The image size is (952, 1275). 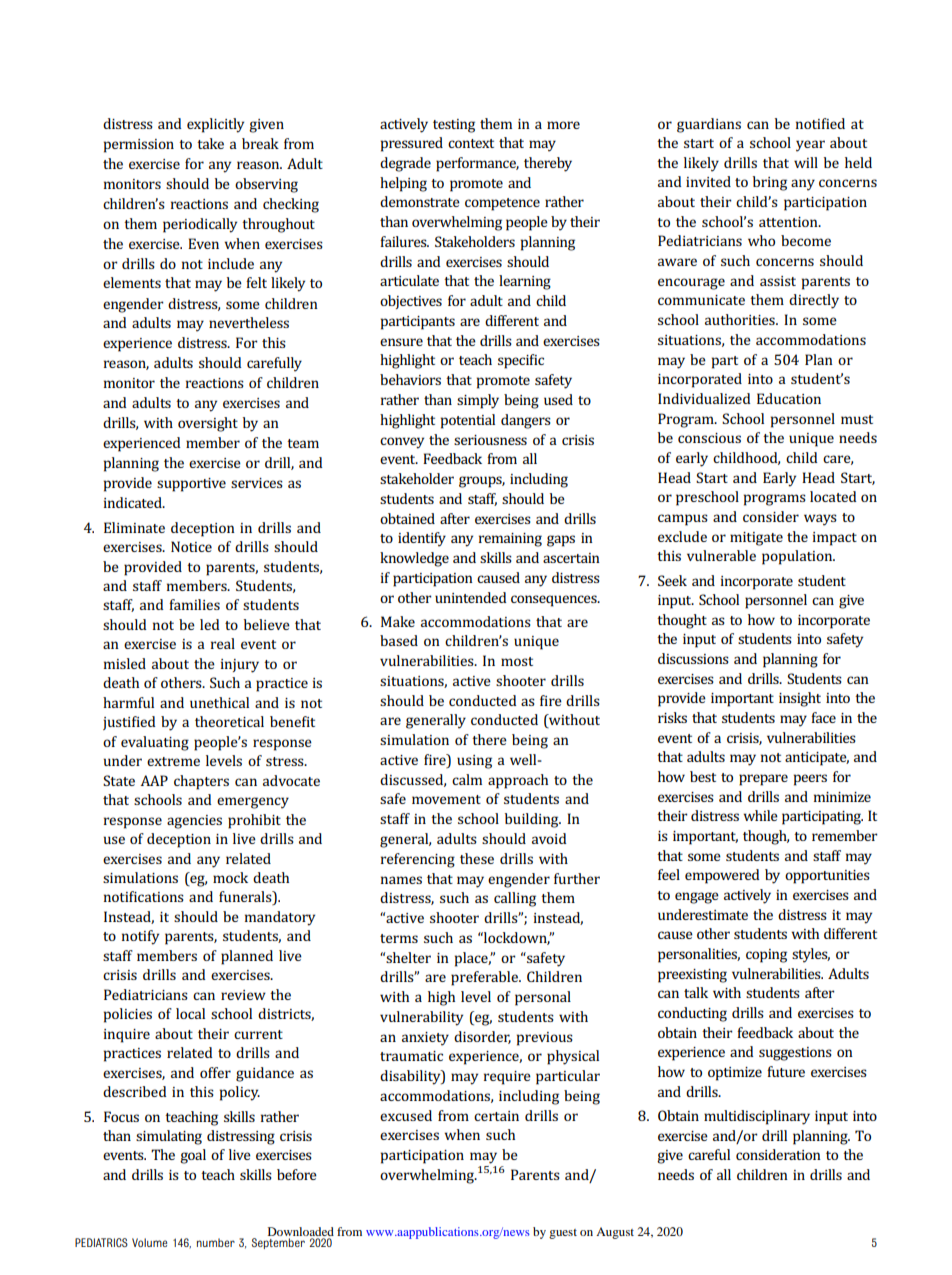 What do you see at coordinates (757, 1117) in the screenshot?
I see `multidisciplinary` at bounding box center [757, 1117].
